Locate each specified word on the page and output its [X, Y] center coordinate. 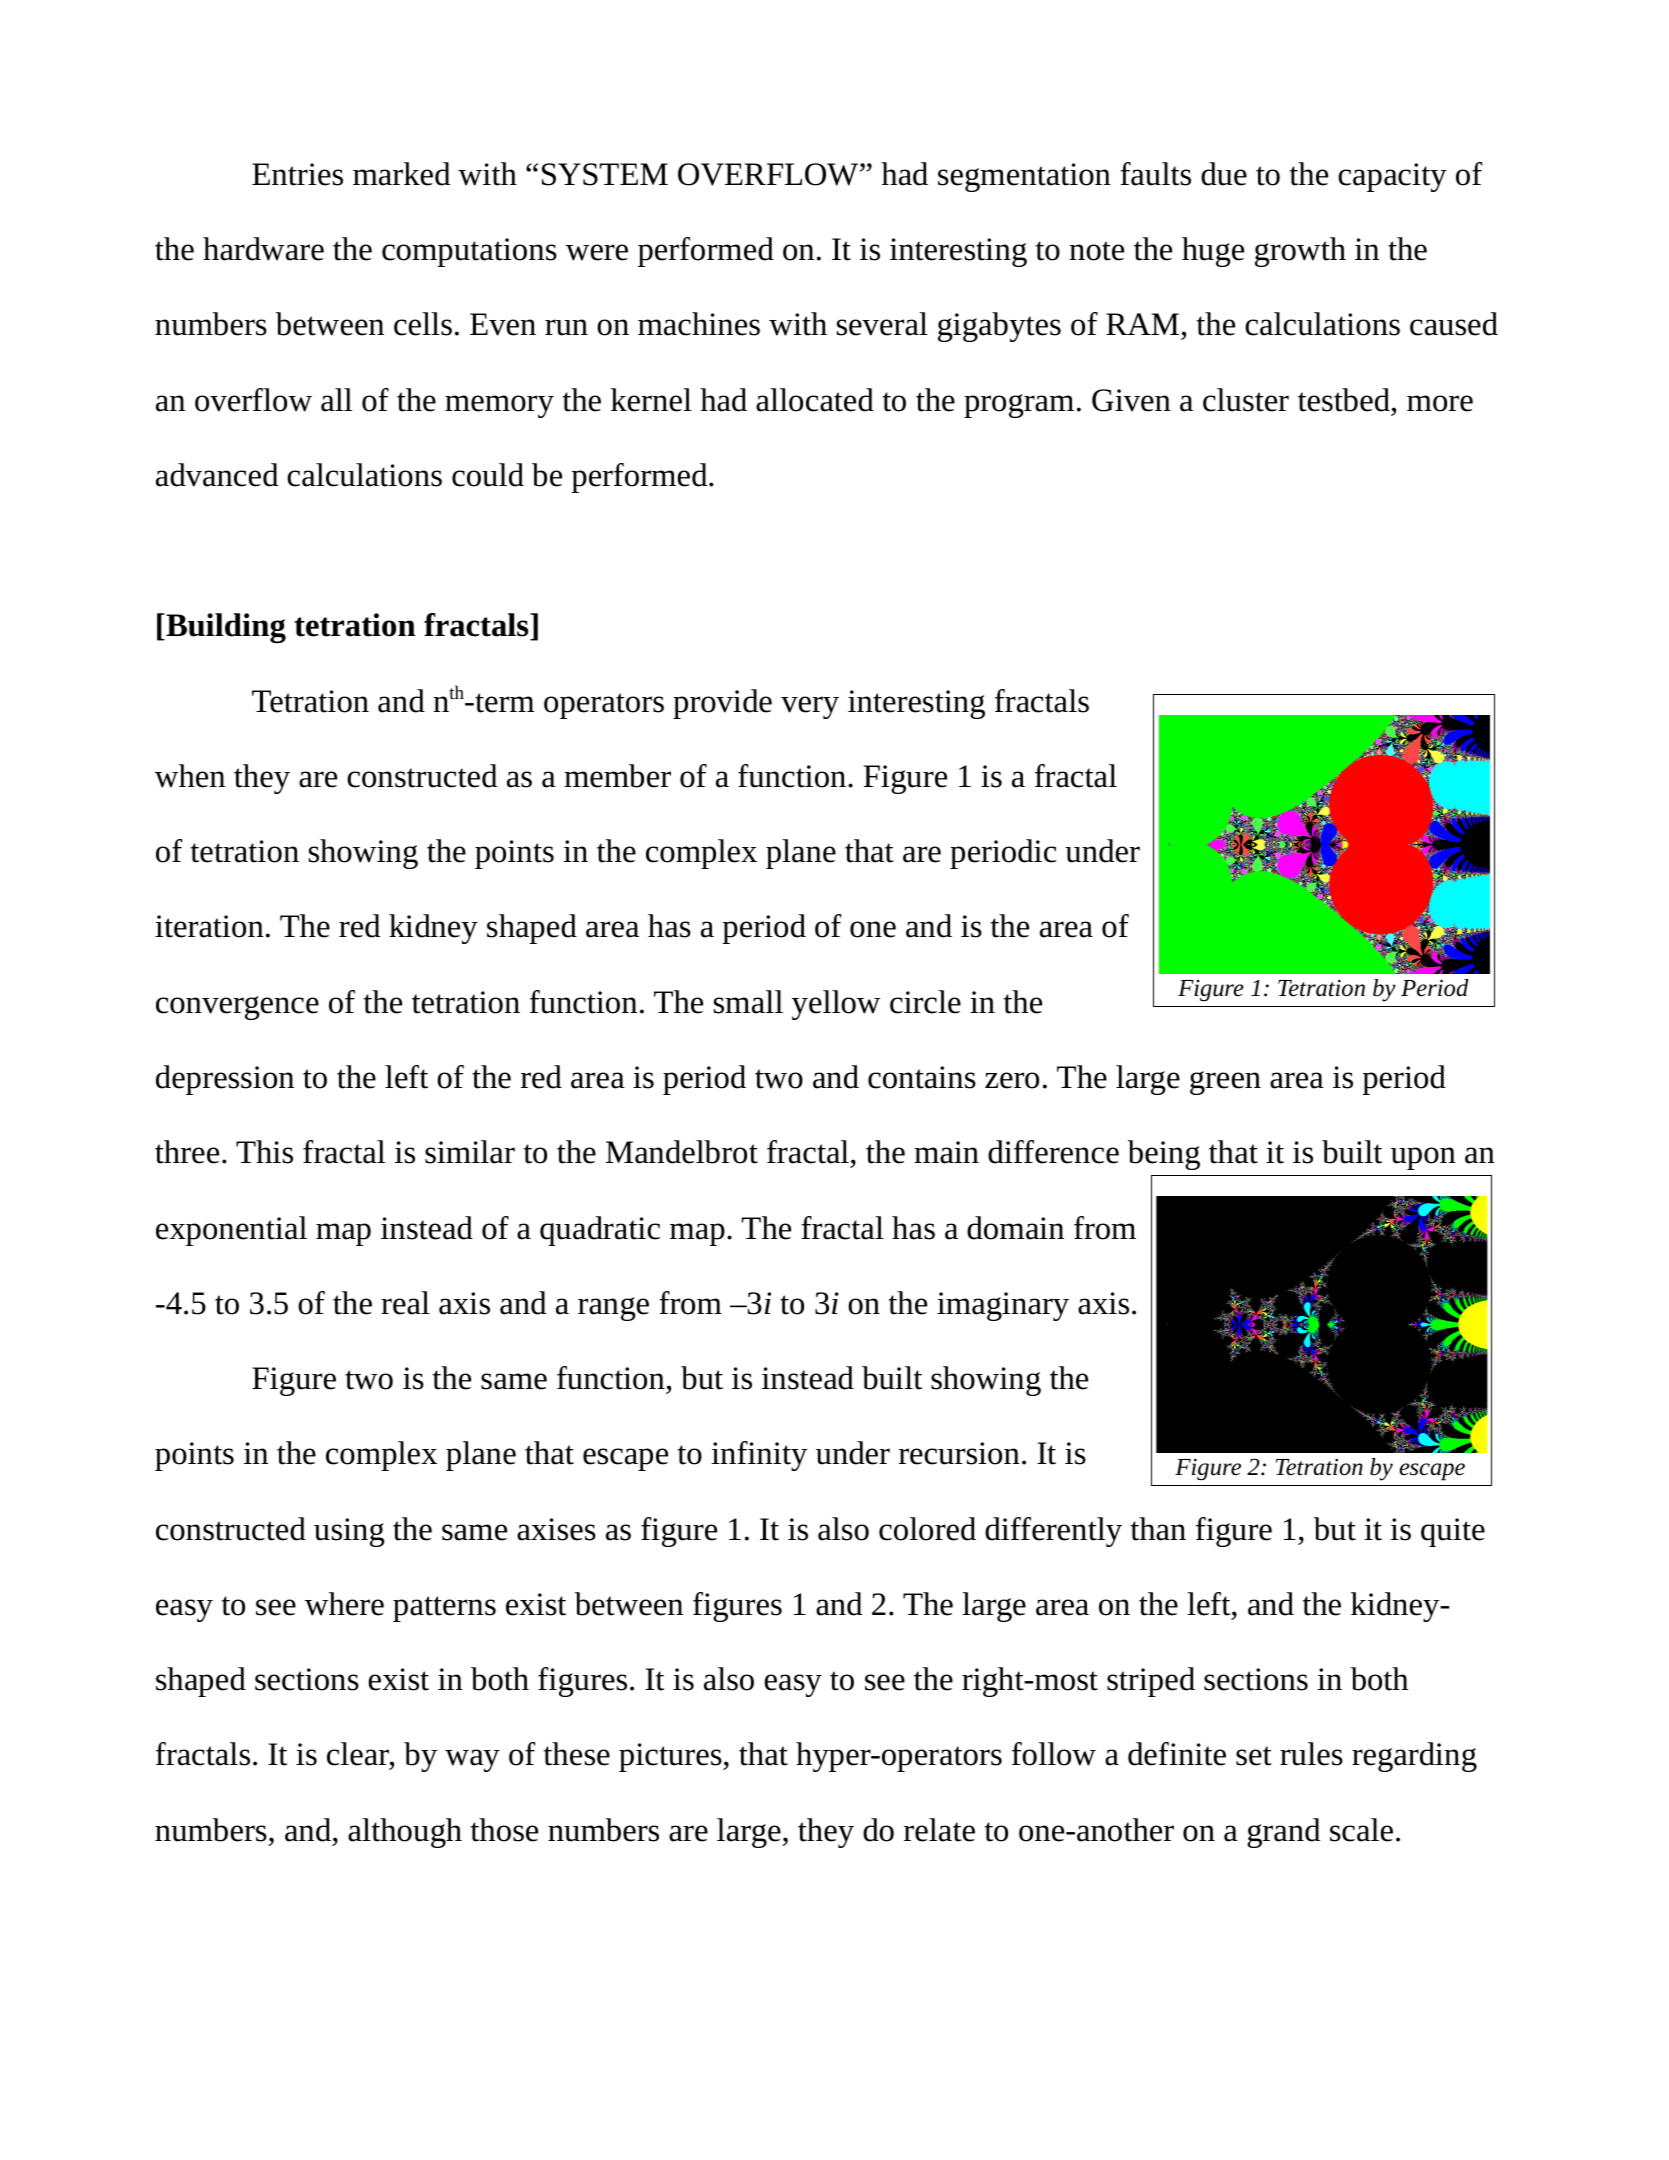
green [1225, 1083]
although [405, 1833]
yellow [836, 1005]
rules [1311, 1754]
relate [939, 1830]
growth [1300, 252]
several [882, 324]
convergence [237, 1008]
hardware [263, 249]
